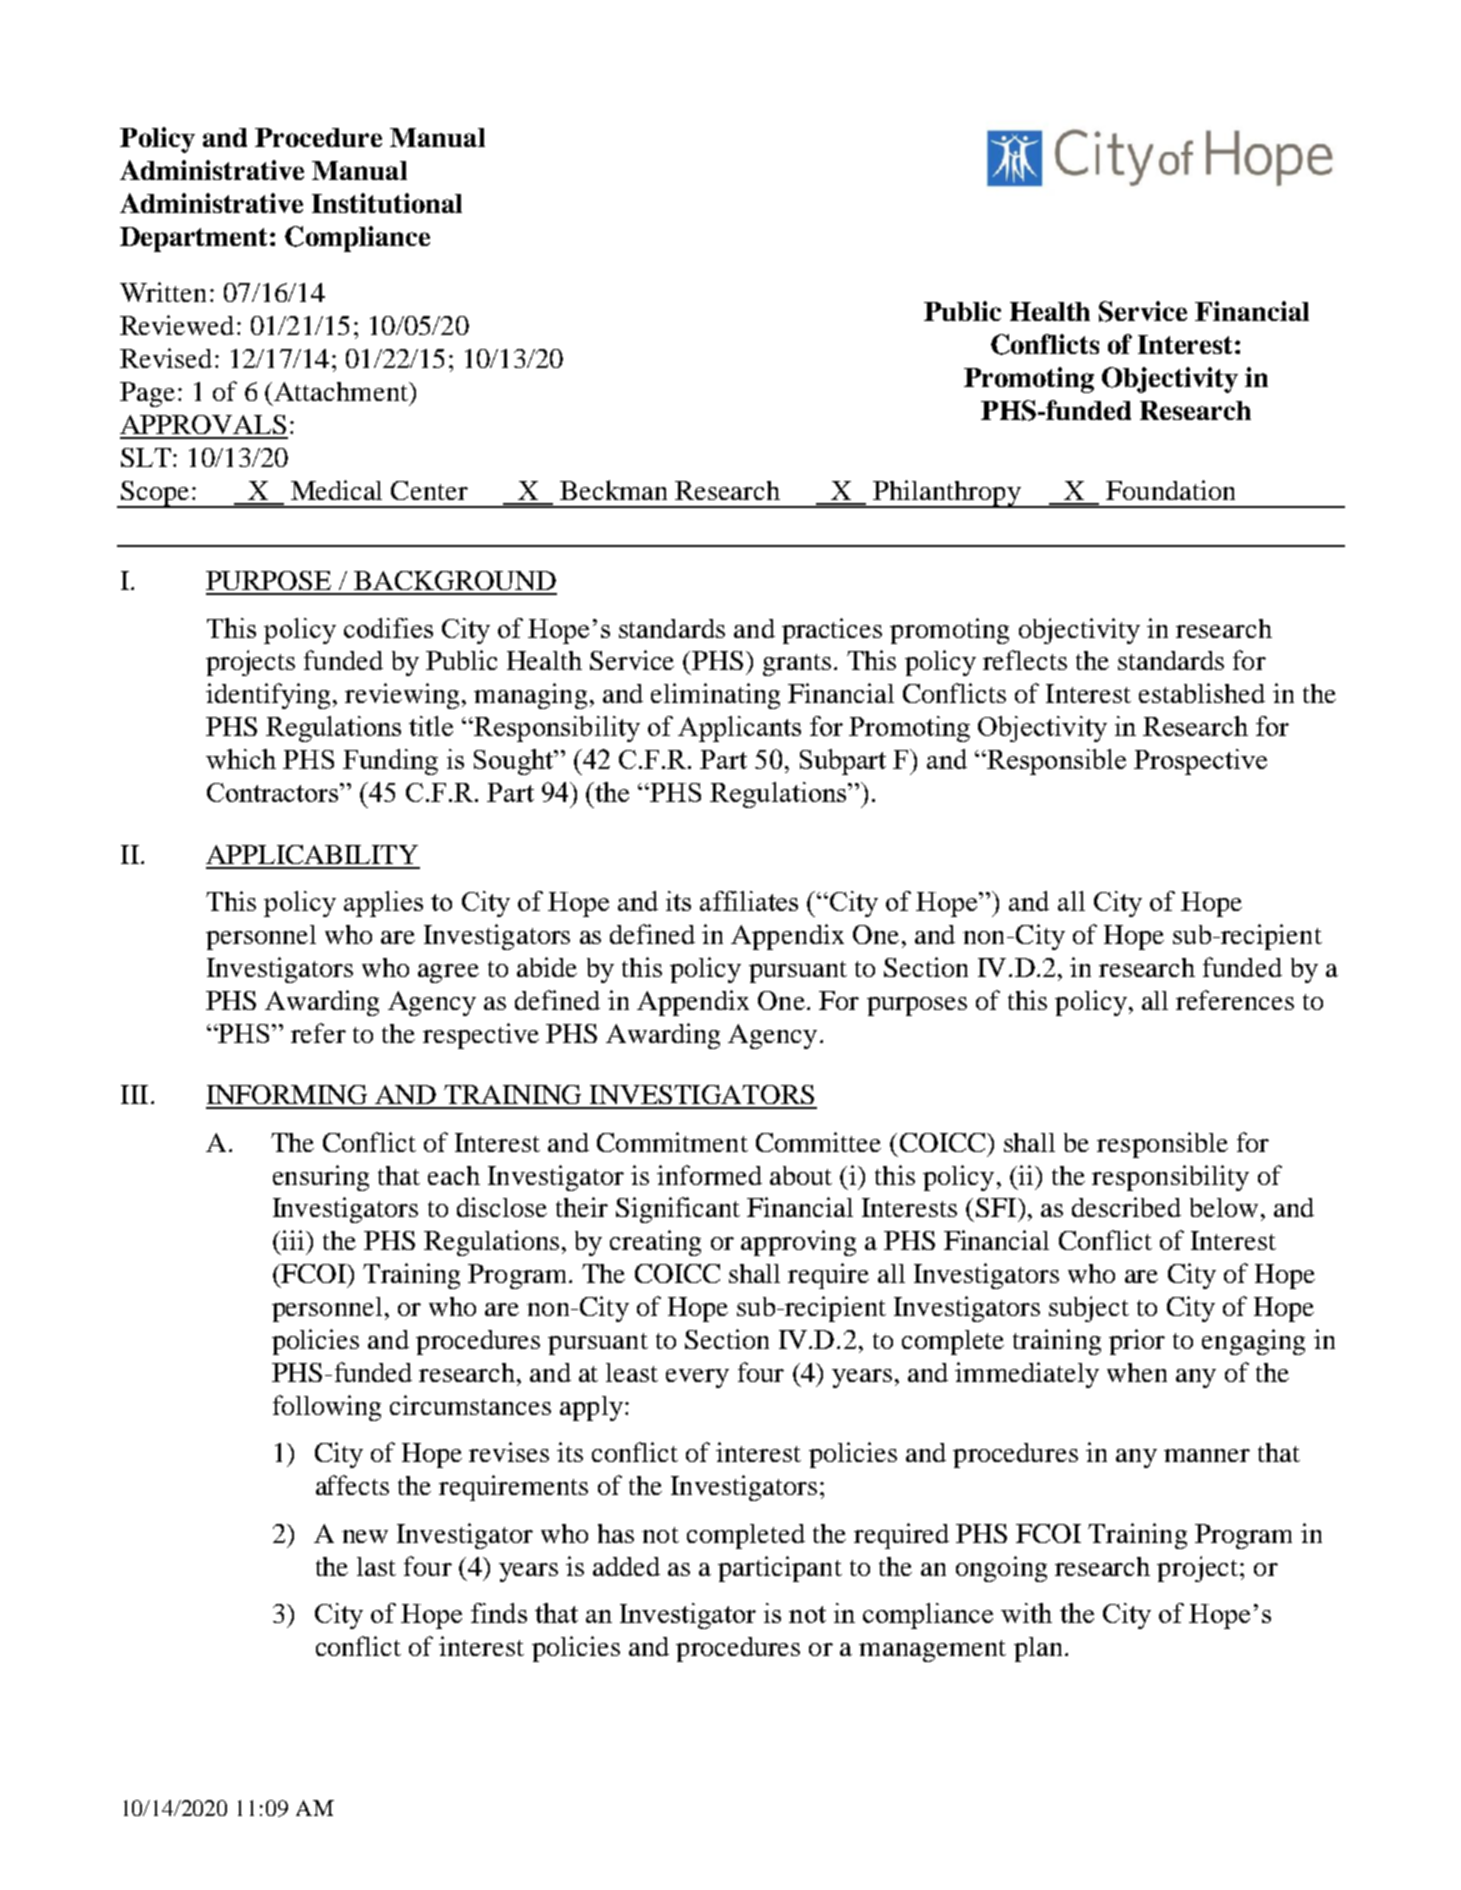 The height and width of the page is (1890, 1461). I want to click on added, so click(626, 1566).
